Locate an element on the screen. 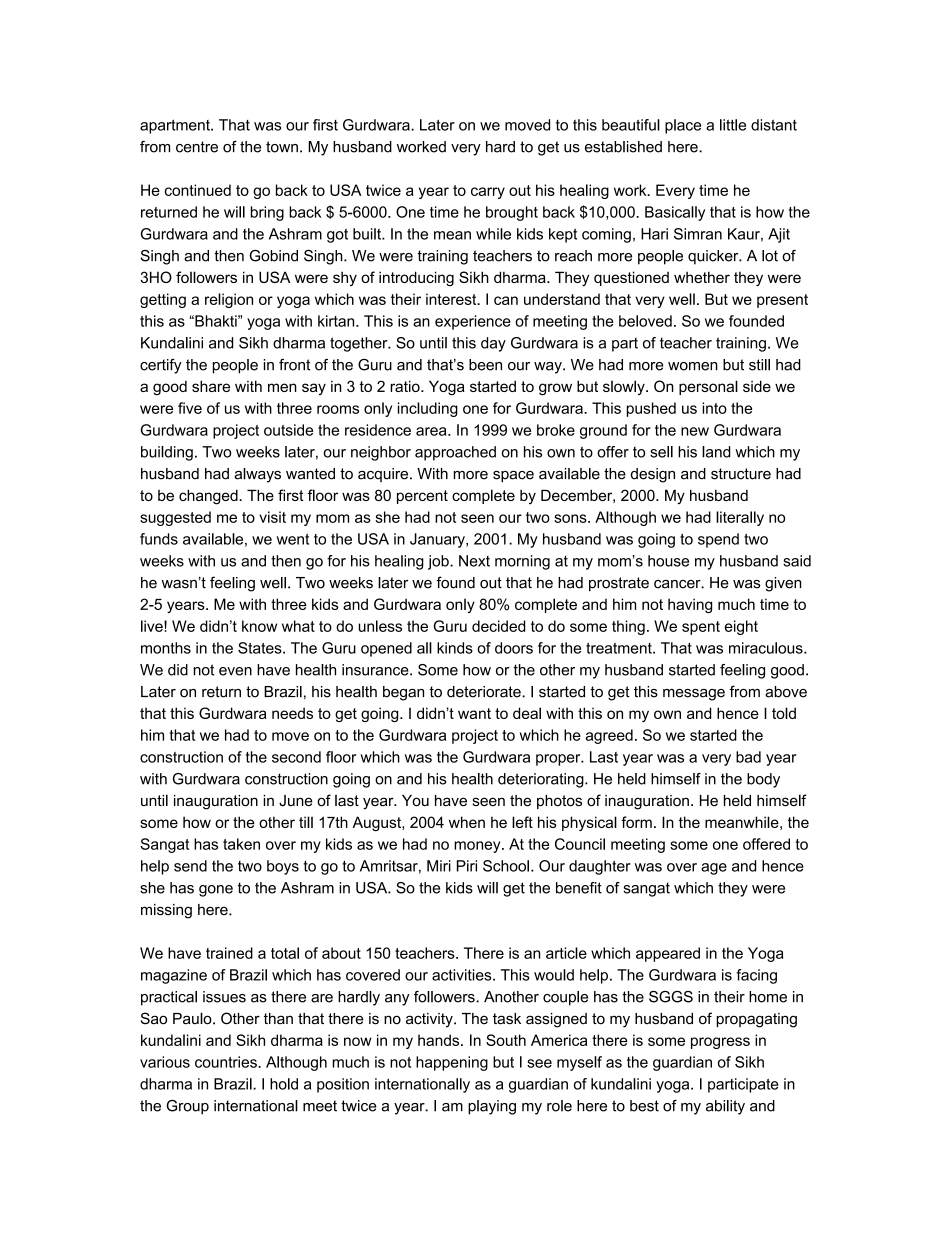 The height and width of the screenshot is (1233, 952). spent is located at coordinates (701, 628).
